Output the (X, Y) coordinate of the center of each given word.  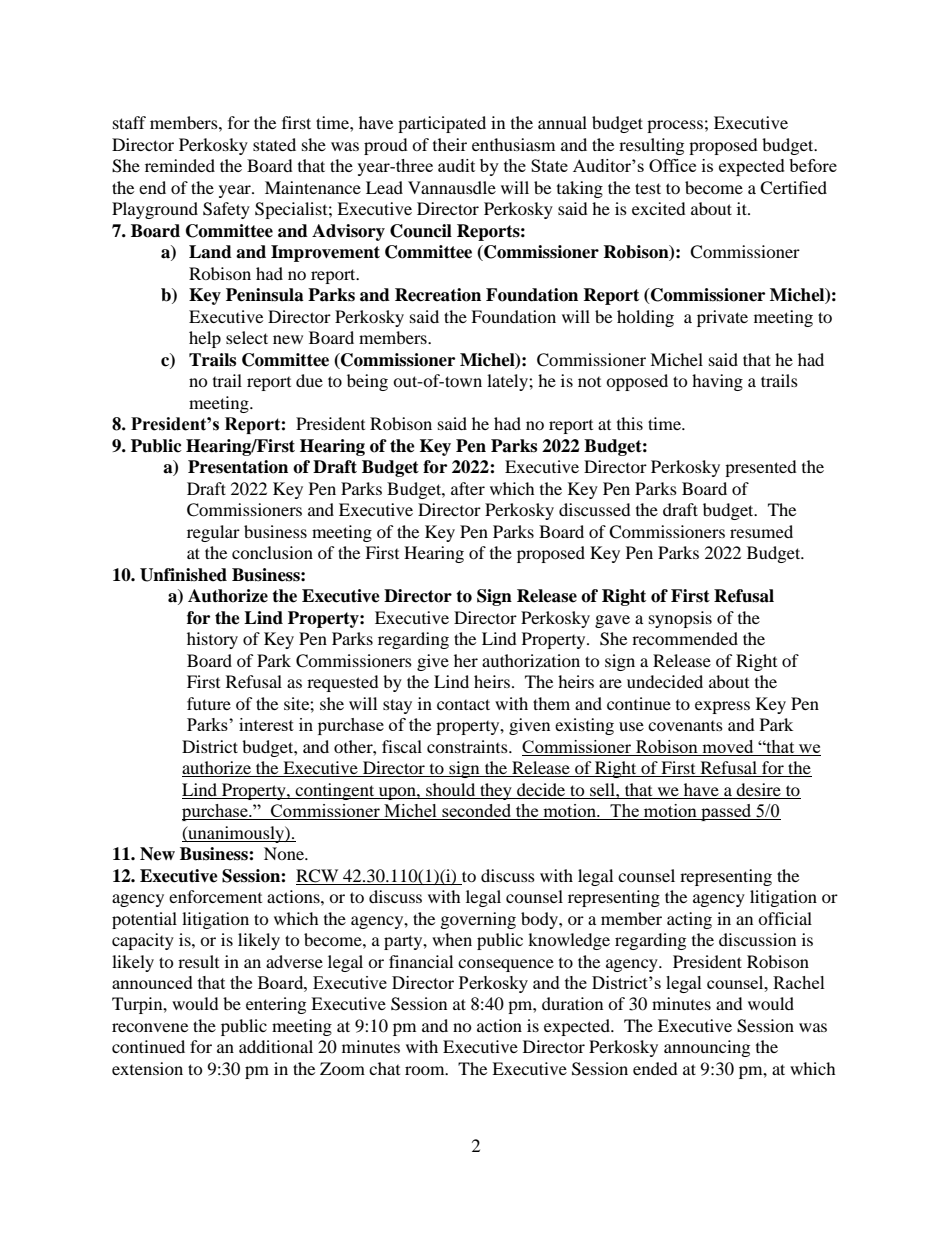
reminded (180, 165)
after (468, 488)
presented (761, 468)
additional (276, 1046)
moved (727, 746)
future (209, 703)
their (450, 144)
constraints (468, 746)
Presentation (238, 467)
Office (672, 165)
